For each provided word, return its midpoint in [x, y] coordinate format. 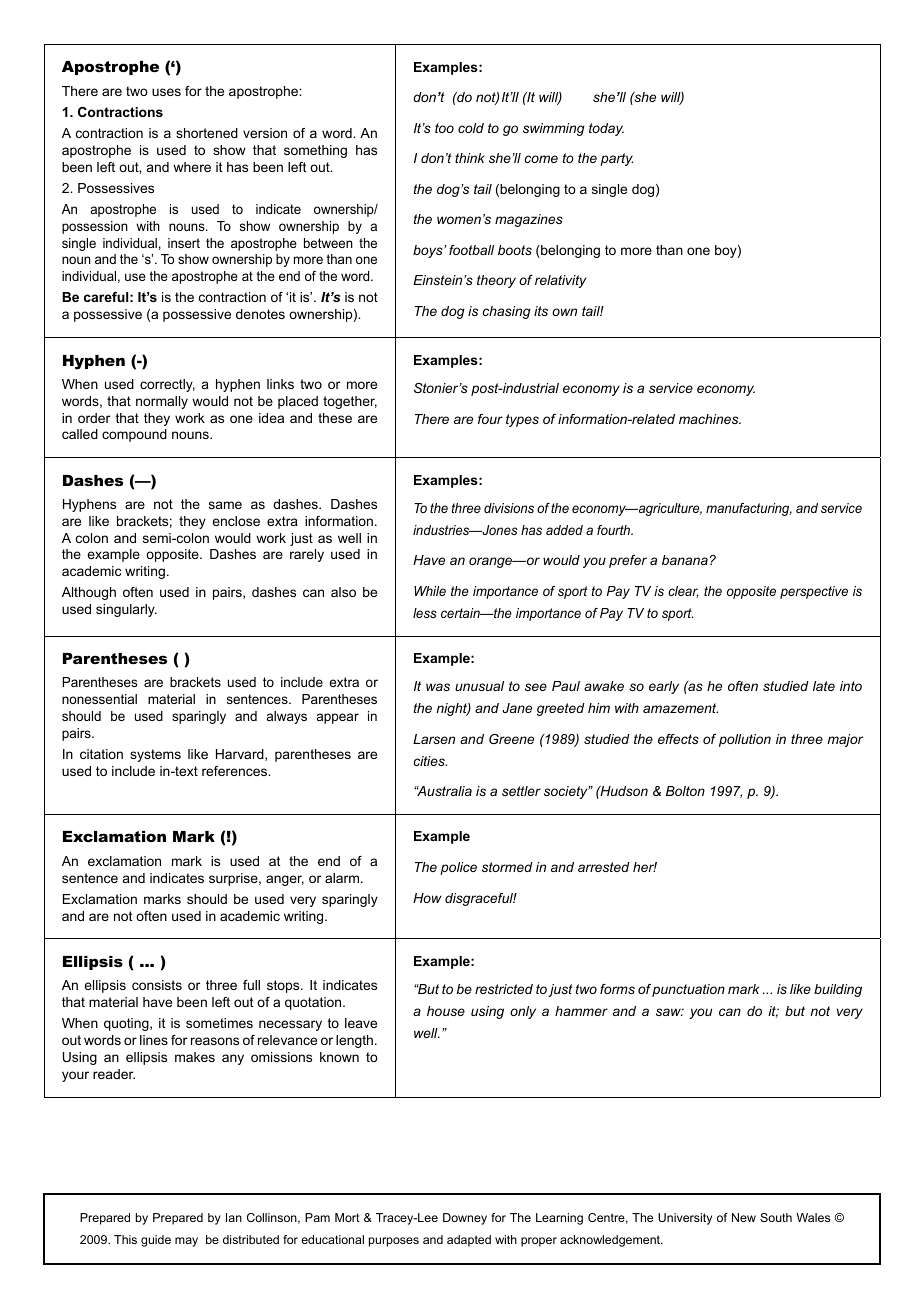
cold [471, 128]
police [458, 868]
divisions [509, 508]
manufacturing [749, 509]
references [235, 771]
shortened [207, 133]
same [225, 505]
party [616, 159]
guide [156, 1241]
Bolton [685, 791]
